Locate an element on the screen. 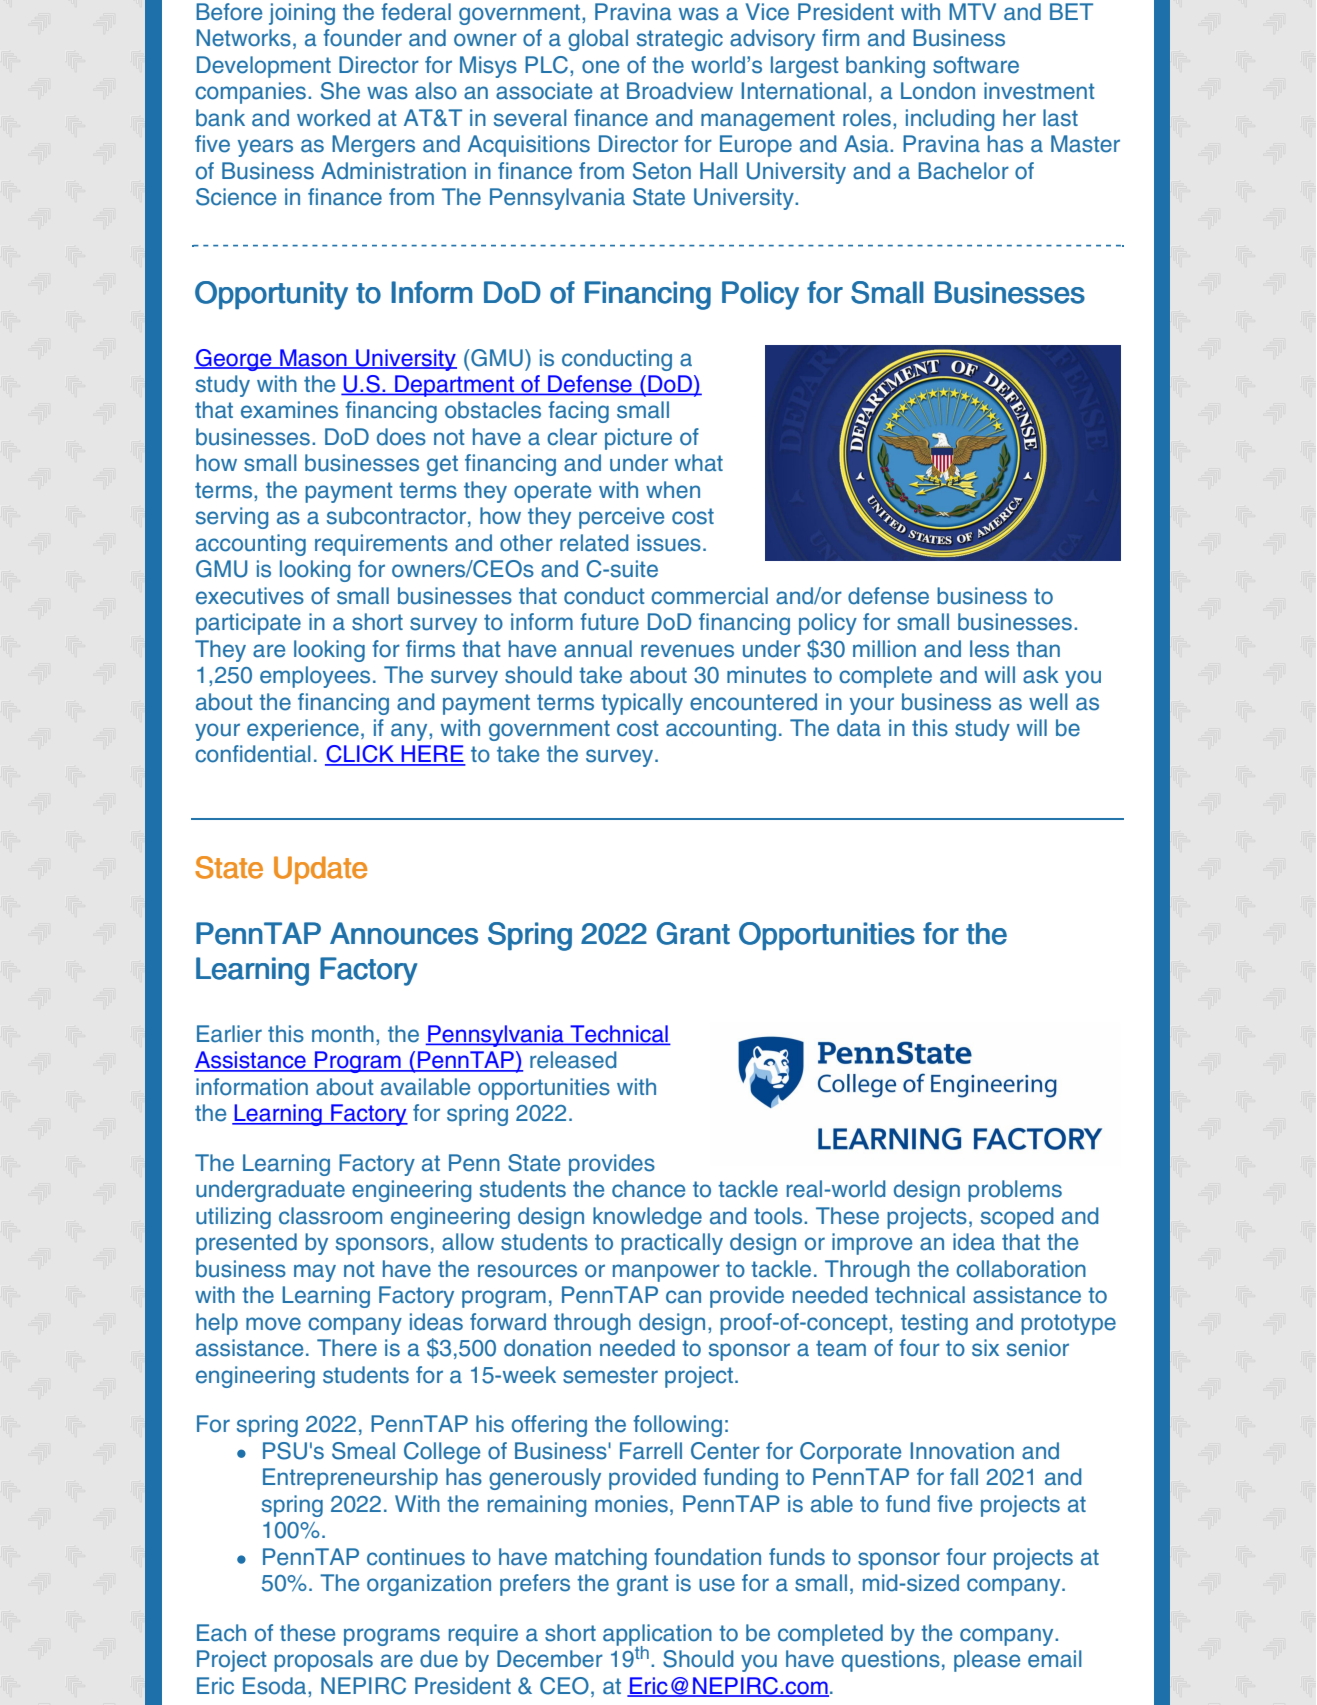 The image size is (1317, 1705). less is located at coordinates (989, 649).
